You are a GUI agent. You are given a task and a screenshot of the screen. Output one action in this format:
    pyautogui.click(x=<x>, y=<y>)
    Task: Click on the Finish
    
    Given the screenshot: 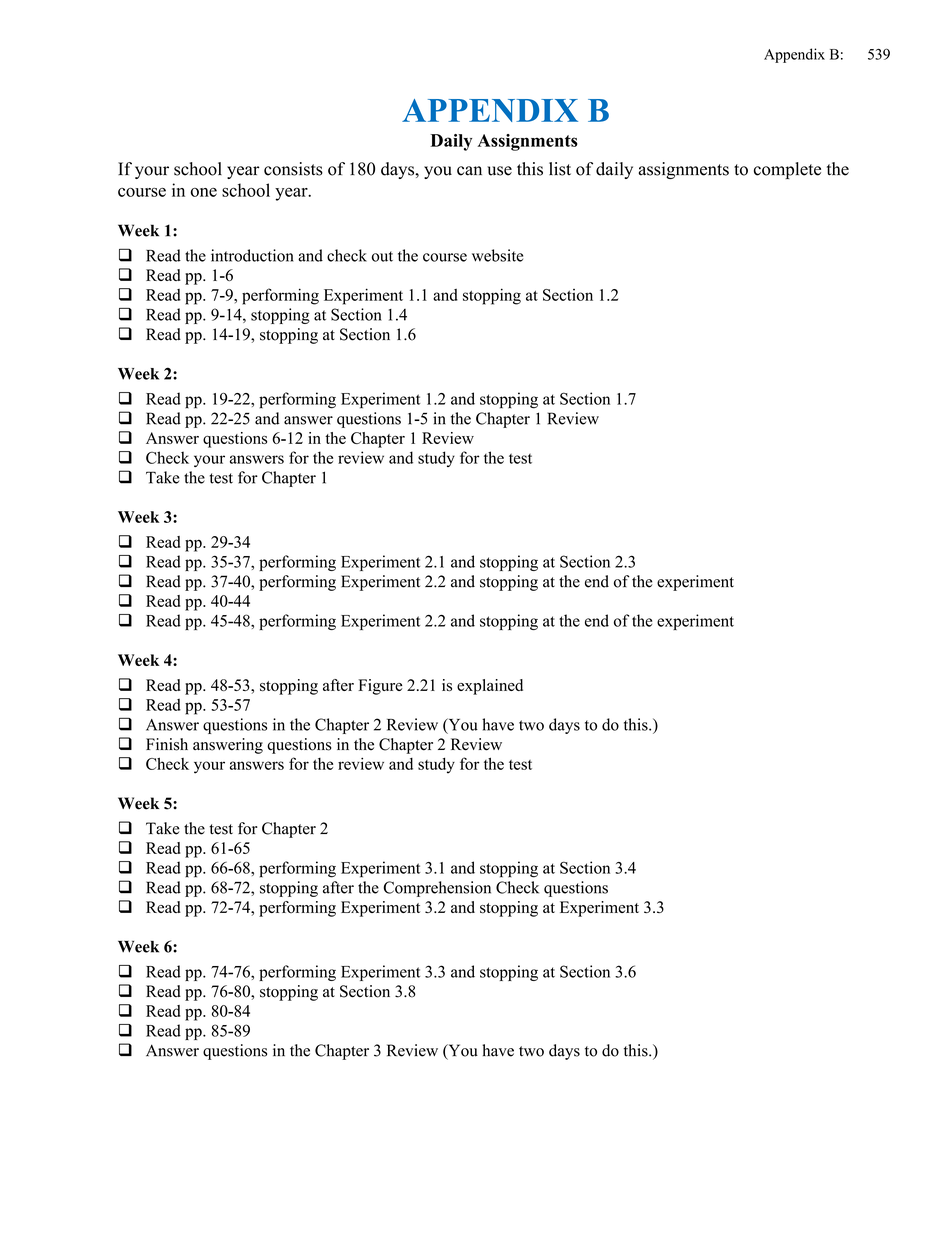 What is the action you would take?
    pyautogui.click(x=167, y=744)
